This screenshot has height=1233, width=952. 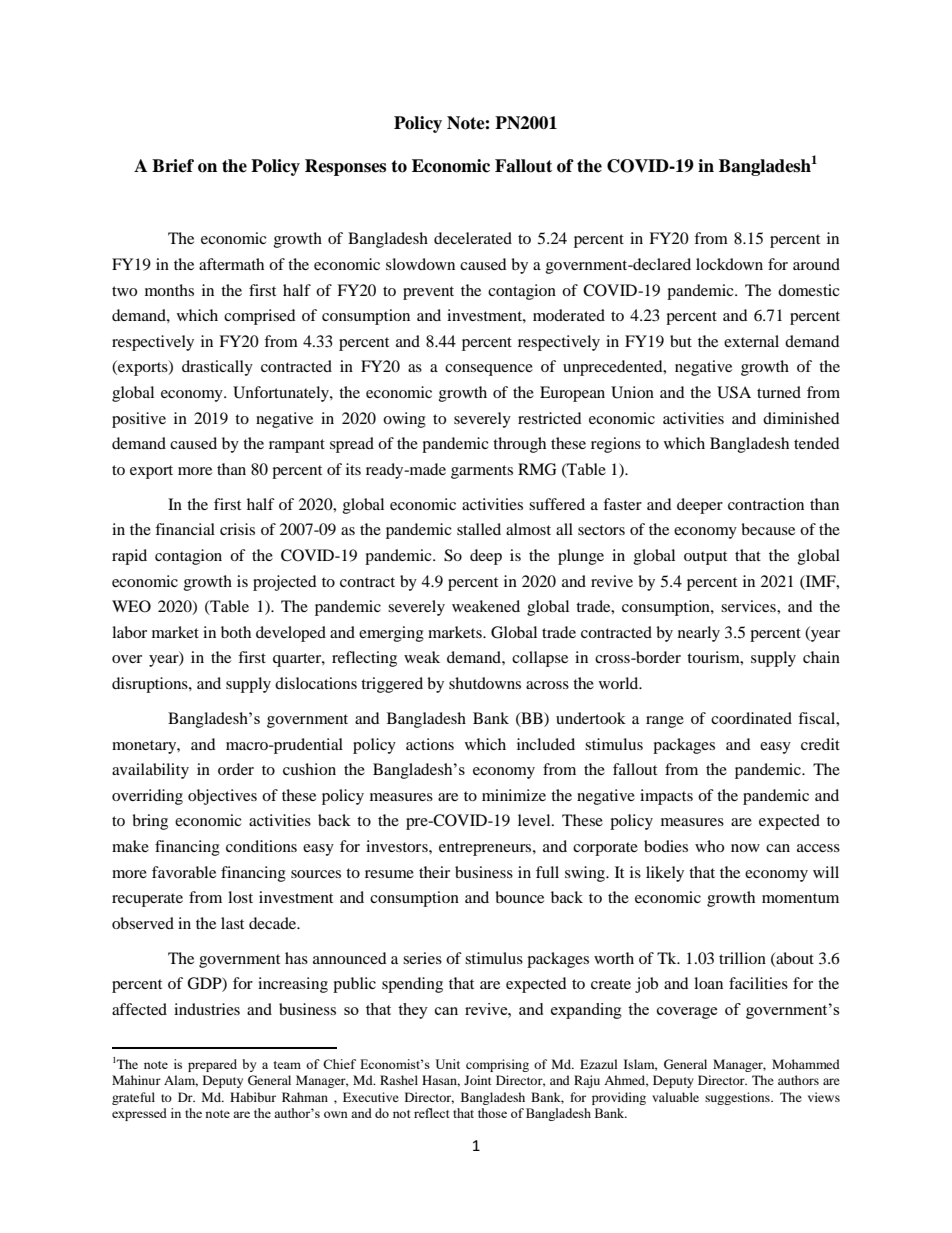 I want to click on minimize, so click(x=514, y=795).
